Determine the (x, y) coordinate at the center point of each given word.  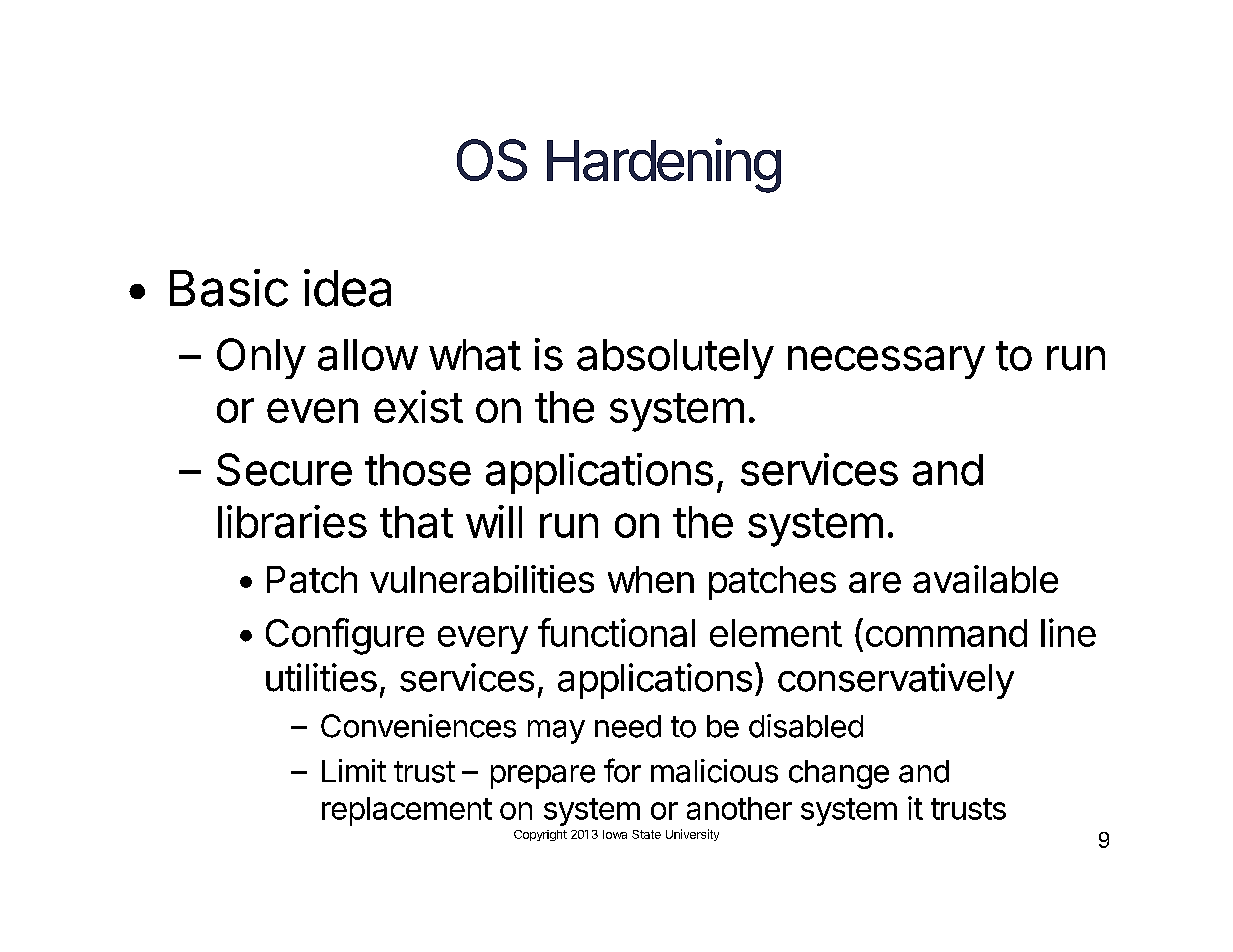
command (946, 633)
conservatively (896, 681)
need (628, 726)
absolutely (675, 359)
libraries (292, 521)
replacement (407, 811)
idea (347, 288)
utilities (321, 677)
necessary (886, 362)
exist (418, 406)
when (651, 579)
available (985, 579)
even (312, 410)
